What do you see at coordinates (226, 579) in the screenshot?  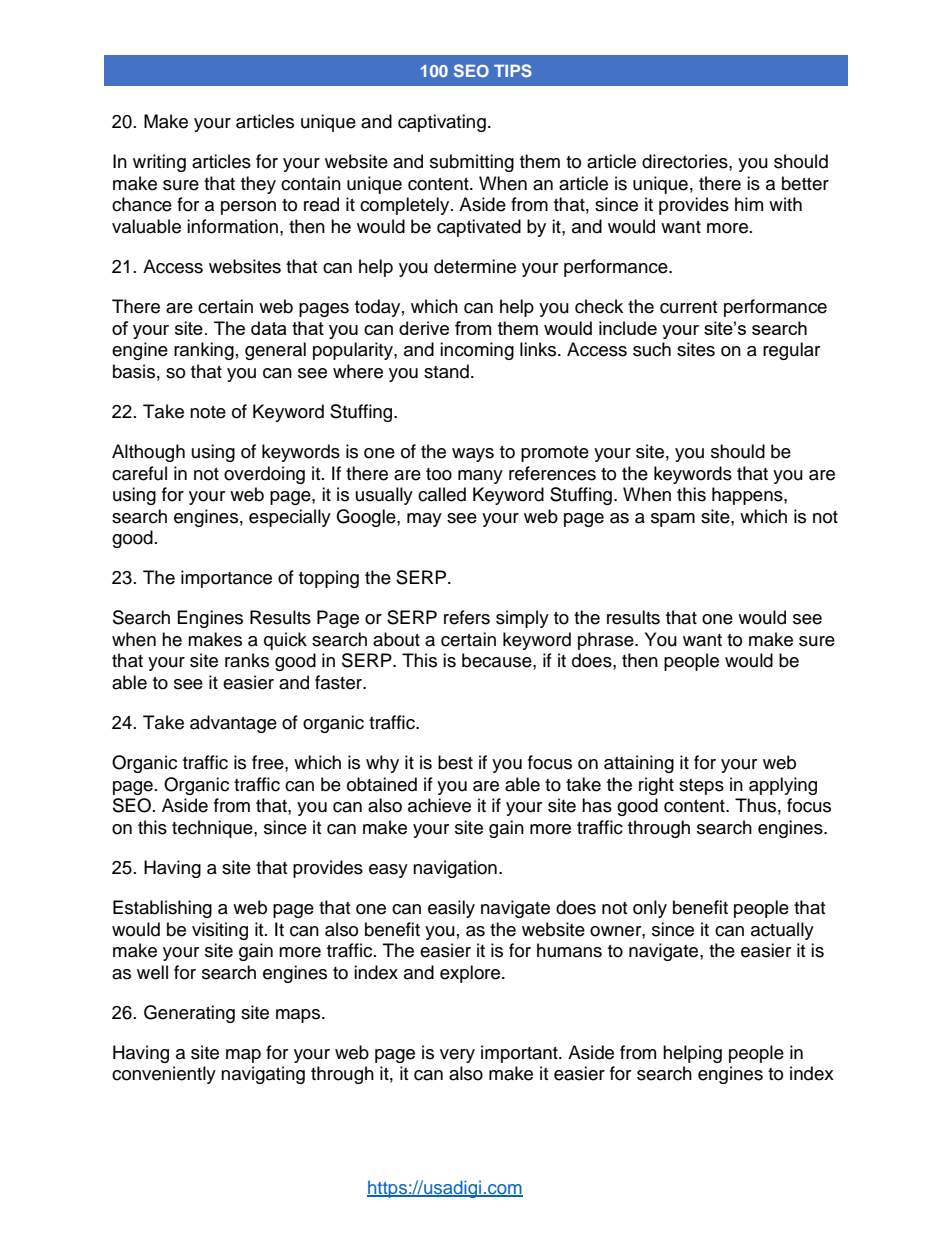 I see `importance` at bounding box center [226, 579].
